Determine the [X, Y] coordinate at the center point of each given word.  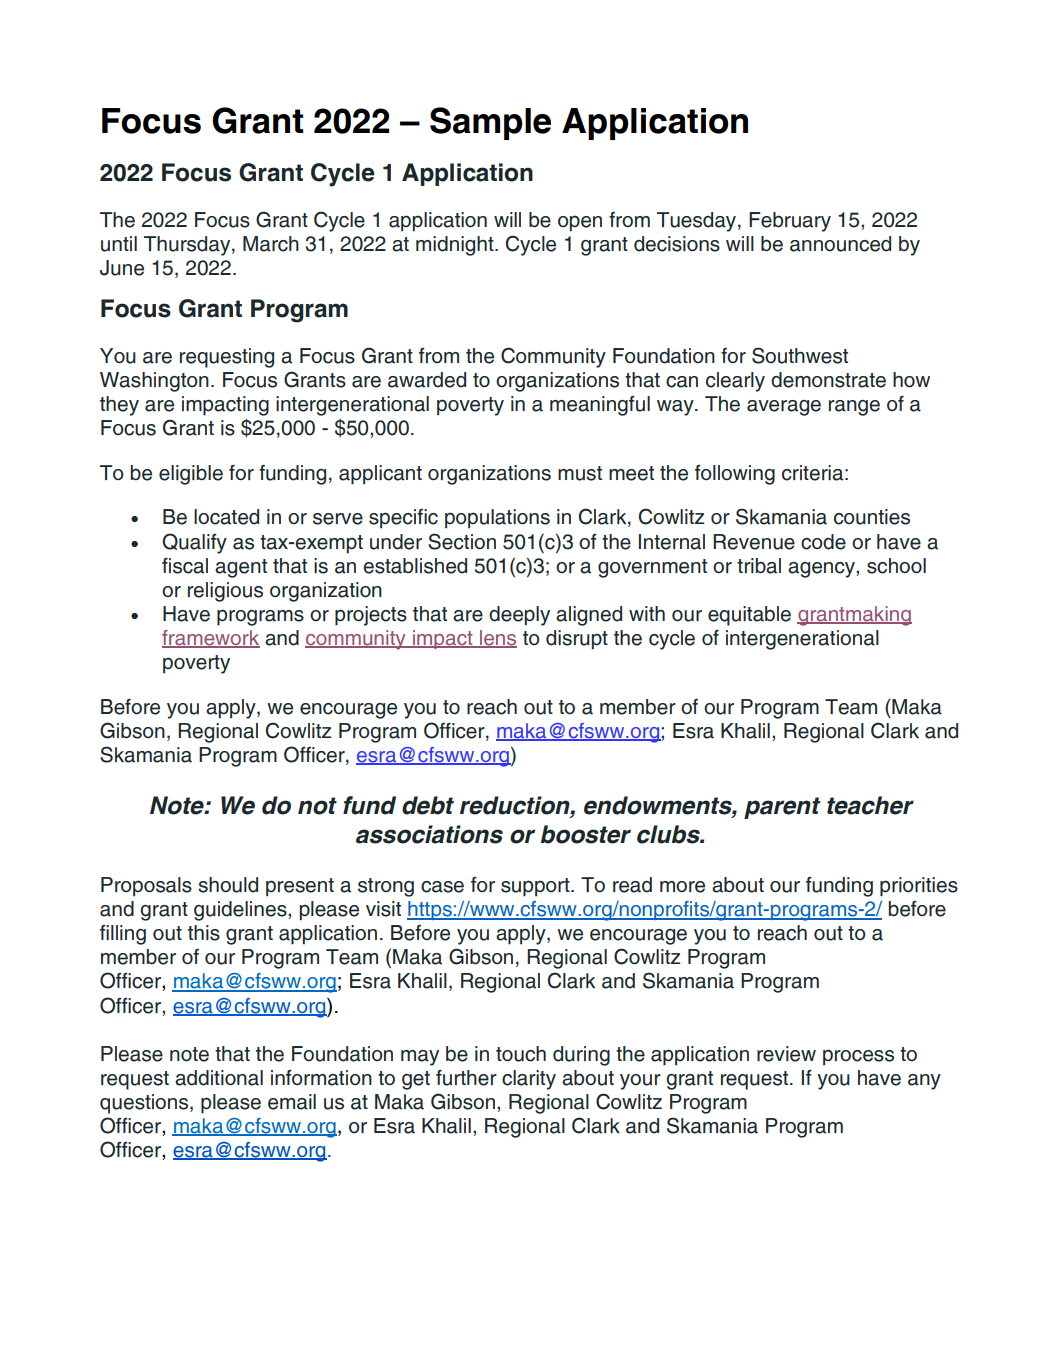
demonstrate [828, 380]
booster [586, 834]
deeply [519, 616]
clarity [529, 1080]
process [858, 1057]
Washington [154, 382]
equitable [749, 616]
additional [219, 1078]
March [271, 244]
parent [782, 808]
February [790, 222]
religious [225, 592]
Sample [490, 123]
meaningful [600, 406]
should [228, 885]
